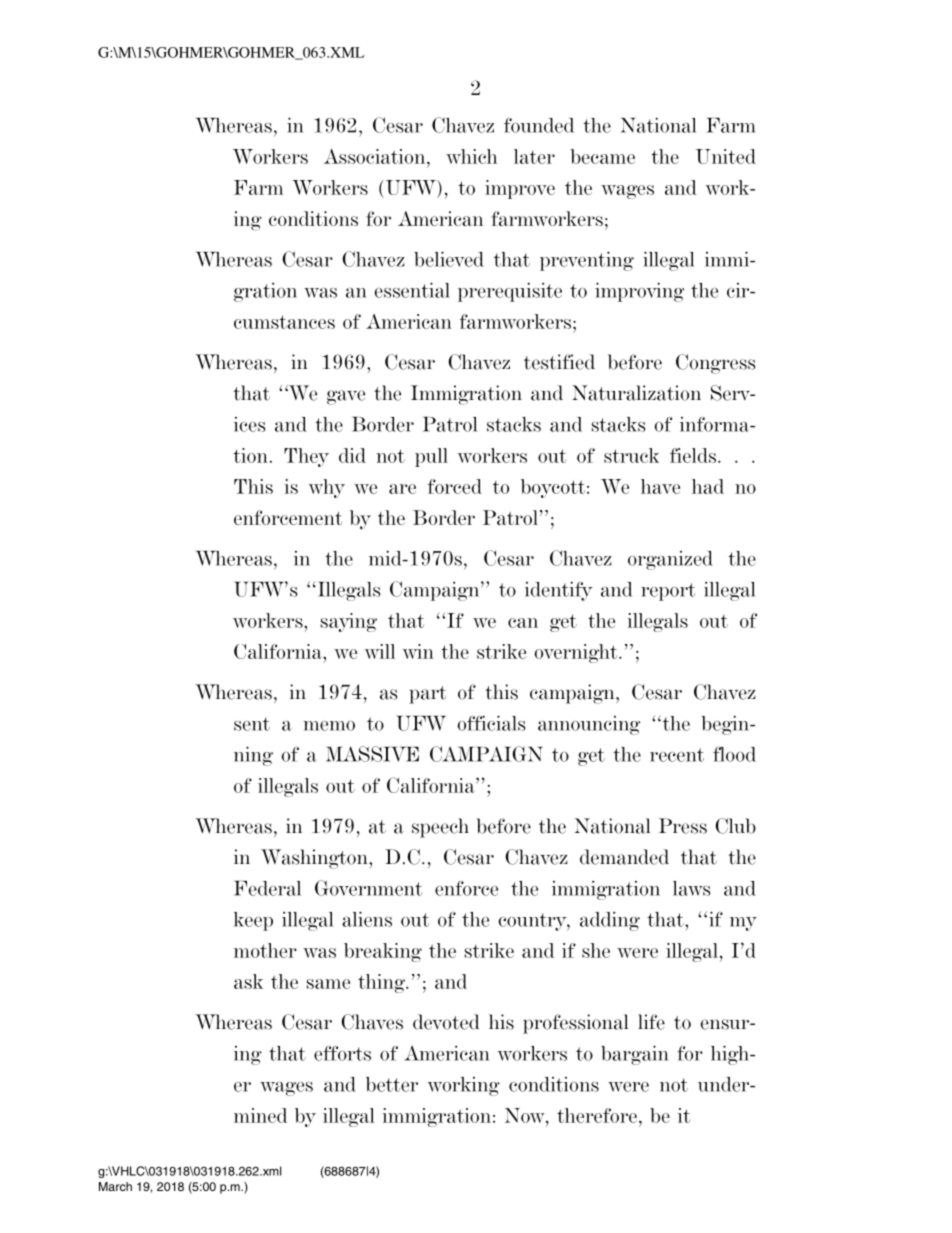  Describe the element at coordinates (471, 156) in the image. I see `which` at that location.
